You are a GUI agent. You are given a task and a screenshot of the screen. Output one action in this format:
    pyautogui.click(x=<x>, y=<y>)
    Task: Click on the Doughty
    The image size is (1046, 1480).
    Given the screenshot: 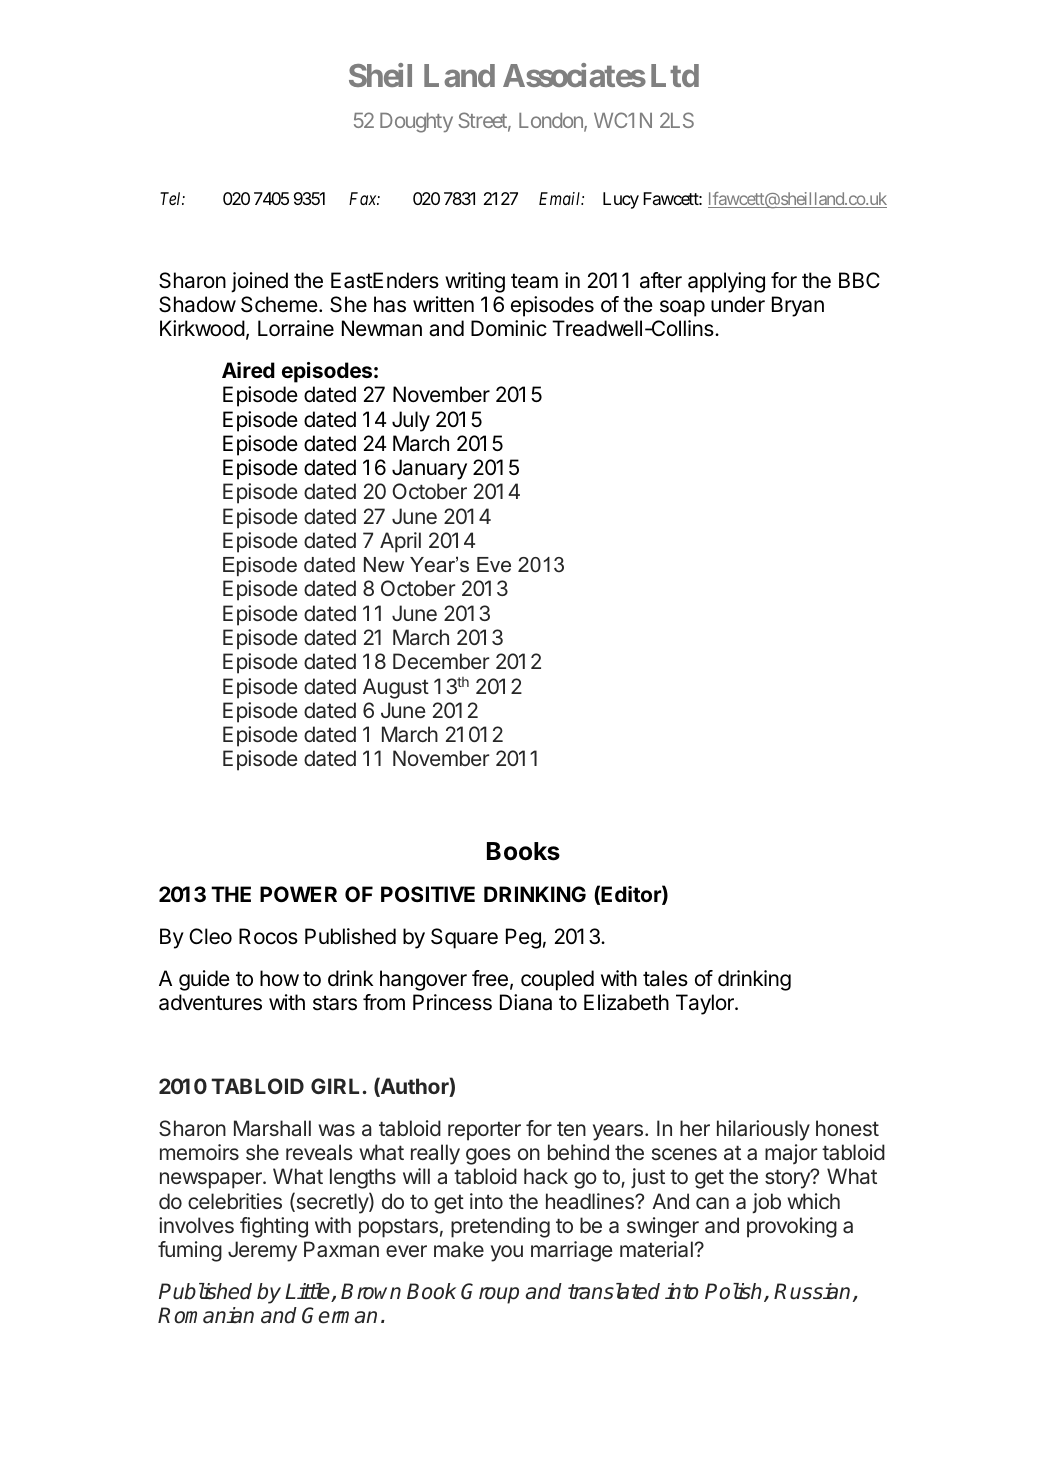 What is the action you would take?
    pyautogui.click(x=416, y=123)
